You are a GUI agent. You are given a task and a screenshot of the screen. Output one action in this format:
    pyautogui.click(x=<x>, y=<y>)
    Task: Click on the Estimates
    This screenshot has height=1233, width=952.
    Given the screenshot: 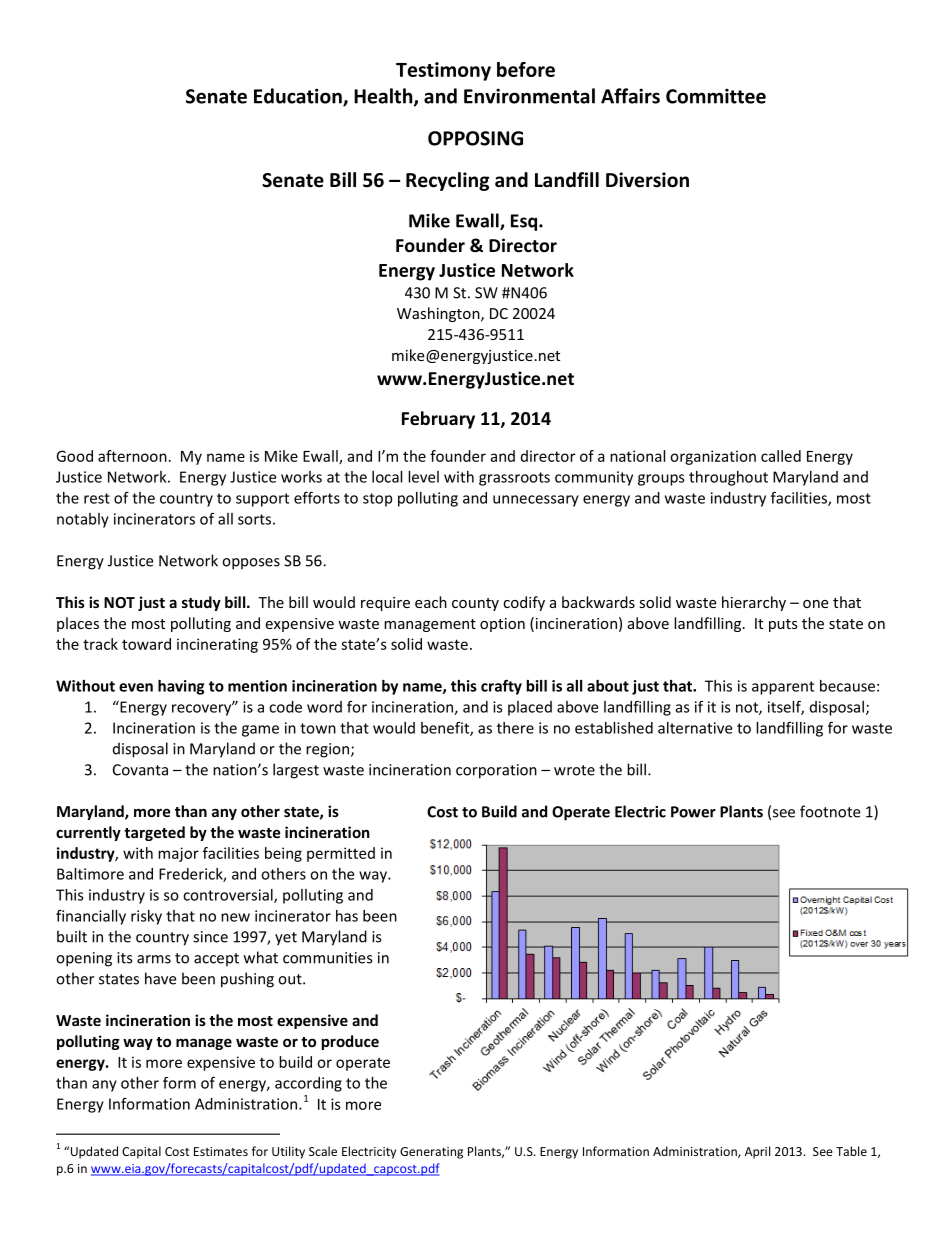 What is the action you would take?
    pyautogui.click(x=221, y=1151)
